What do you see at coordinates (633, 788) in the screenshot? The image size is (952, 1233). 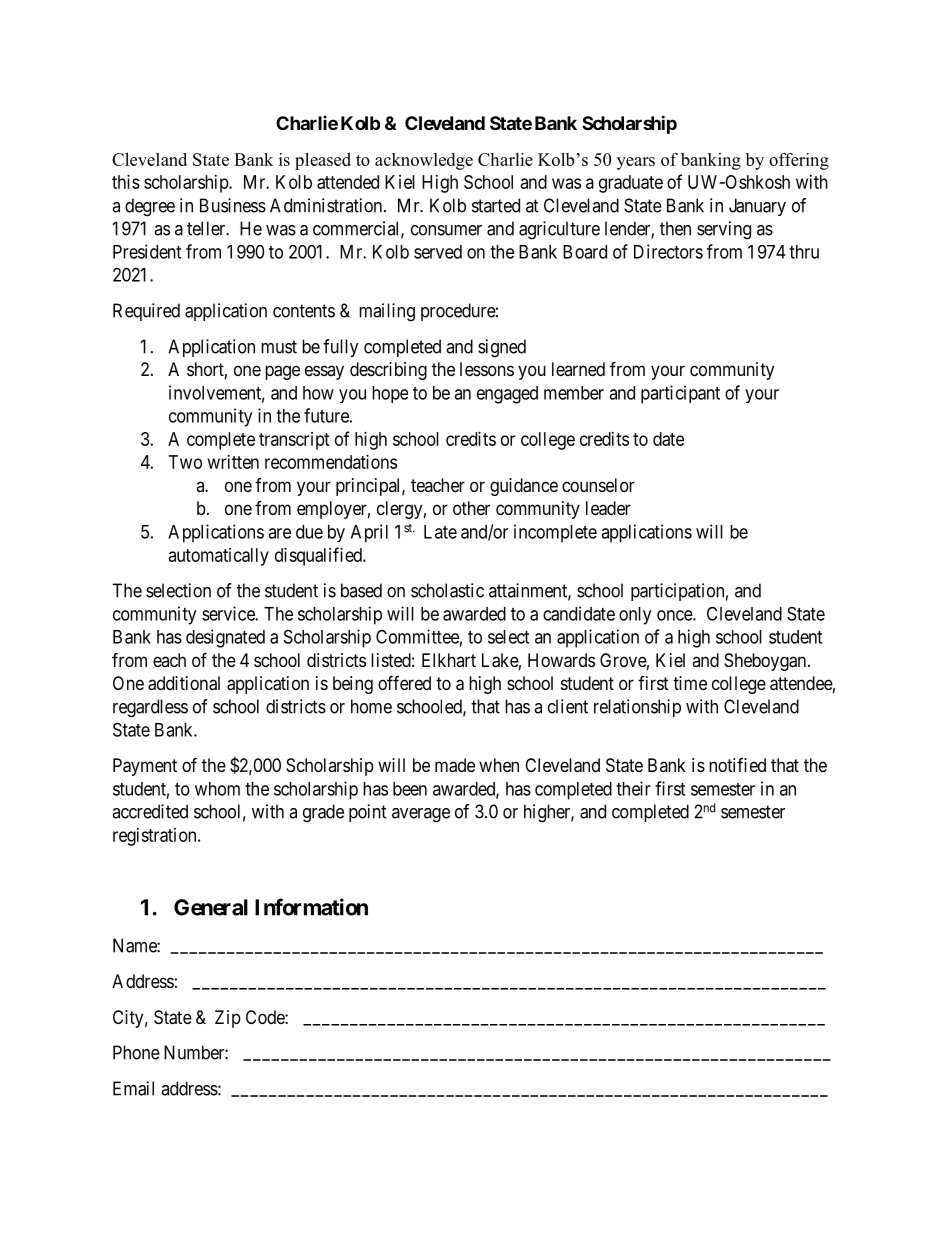 I see `their` at bounding box center [633, 788].
